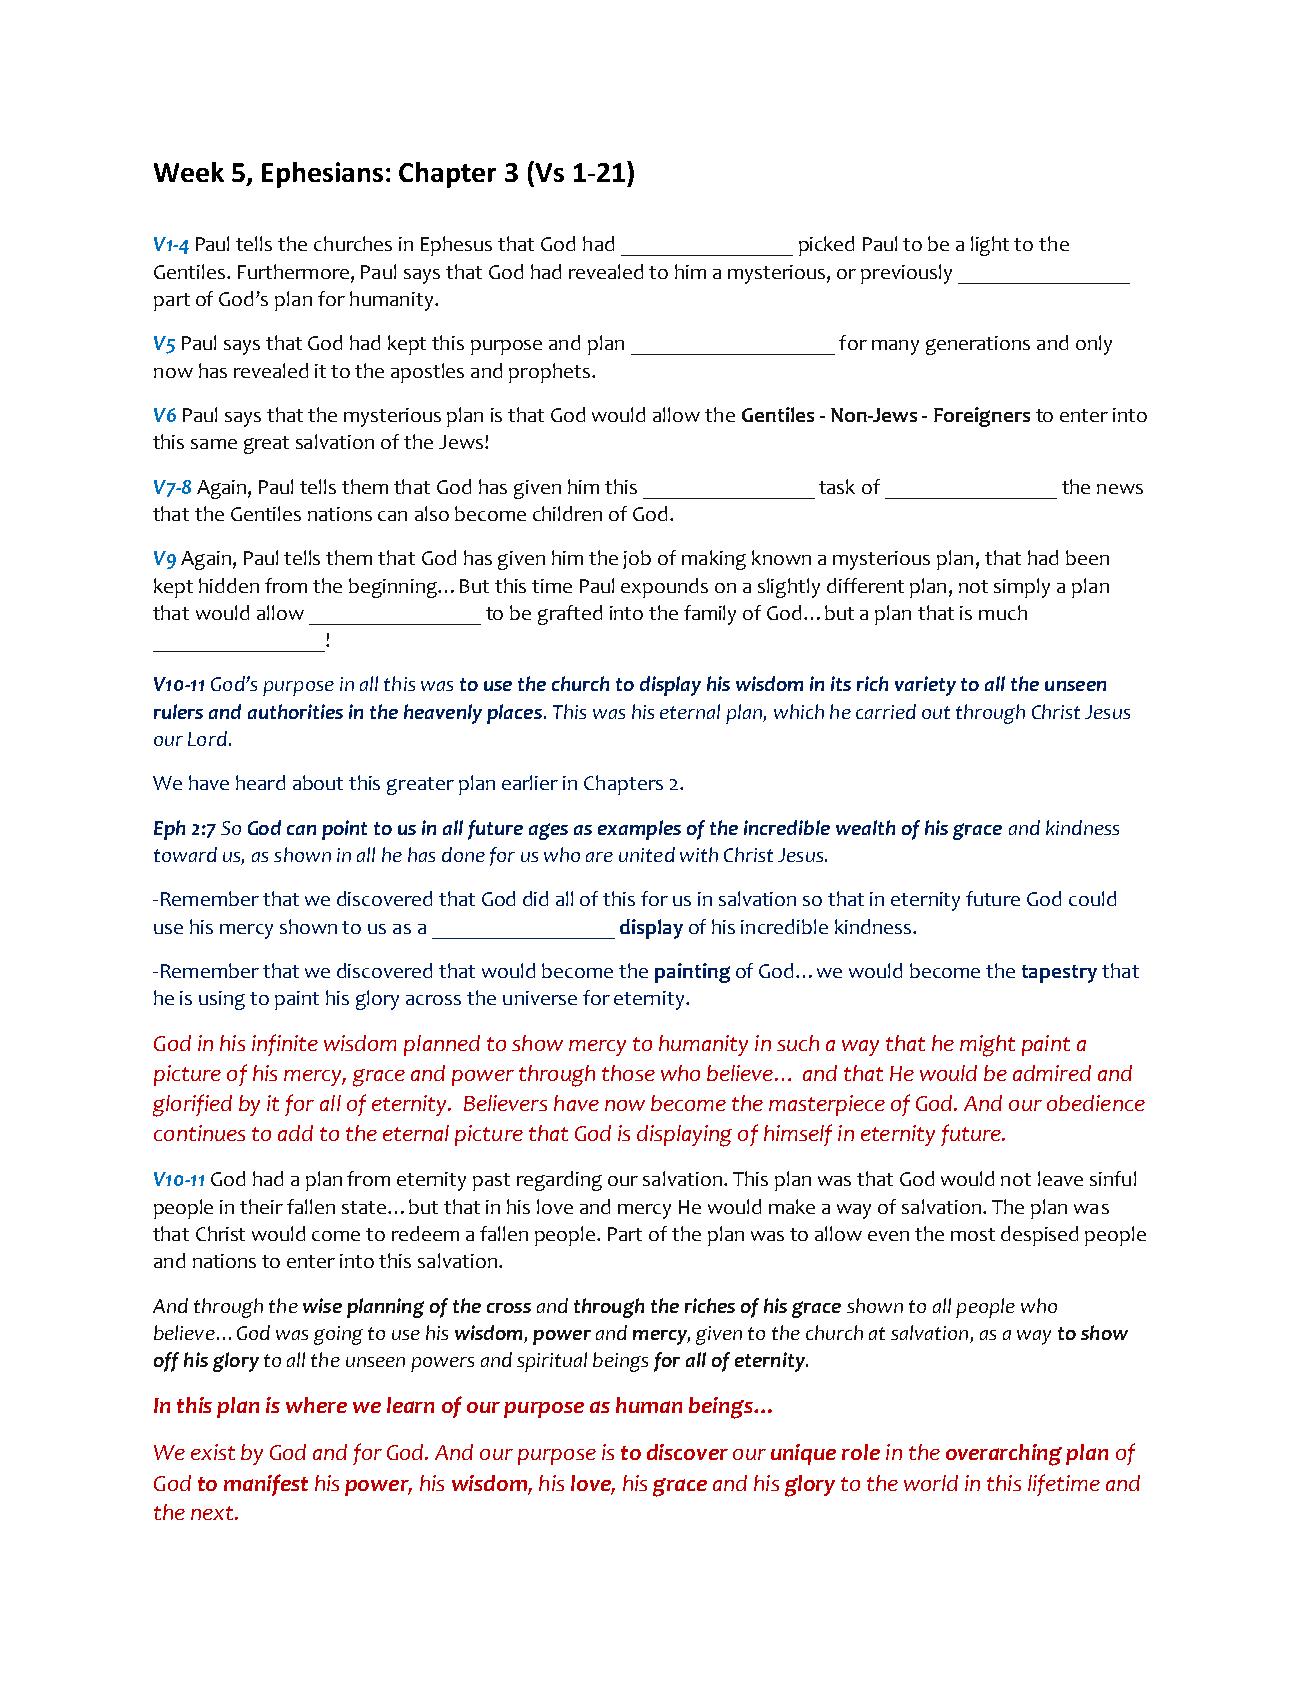  What do you see at coordinates (628, 1073) in the document?
I see `those` at bounding box center [628, 1073].
